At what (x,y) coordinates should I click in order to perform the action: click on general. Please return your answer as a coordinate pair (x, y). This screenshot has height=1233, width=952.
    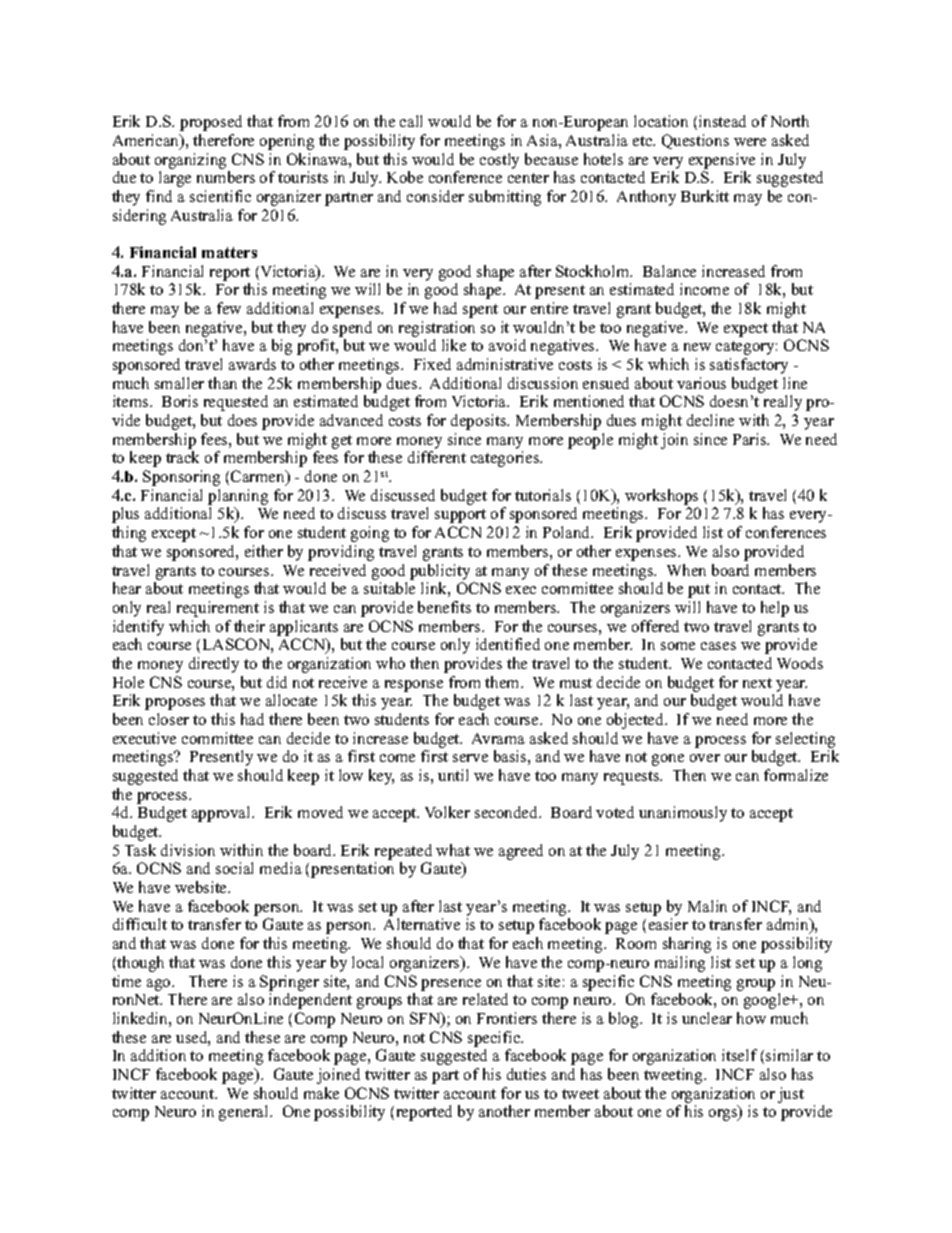
    Looking at the image, I should click on (245, 1113).
